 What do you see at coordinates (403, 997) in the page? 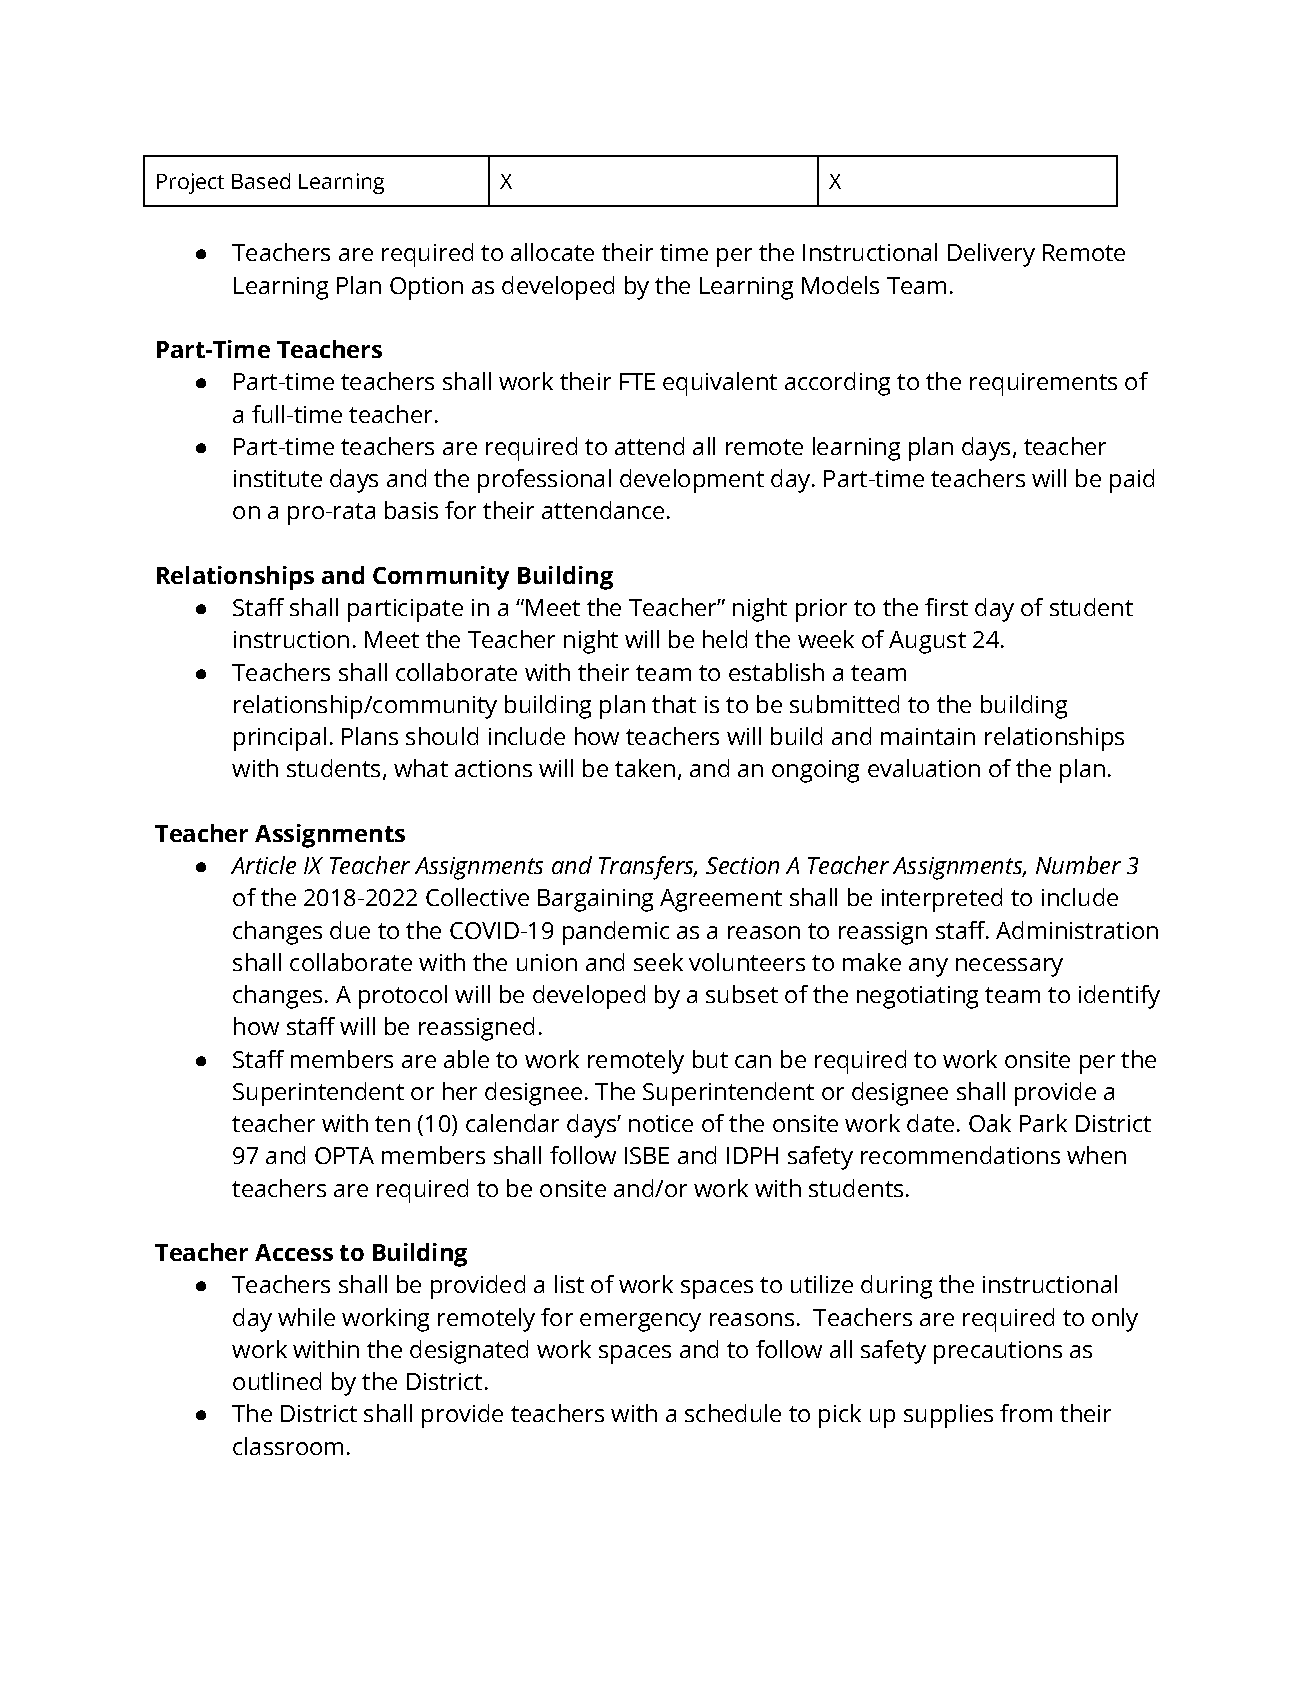
I see `protocol` at bounding box center [403, 997].
